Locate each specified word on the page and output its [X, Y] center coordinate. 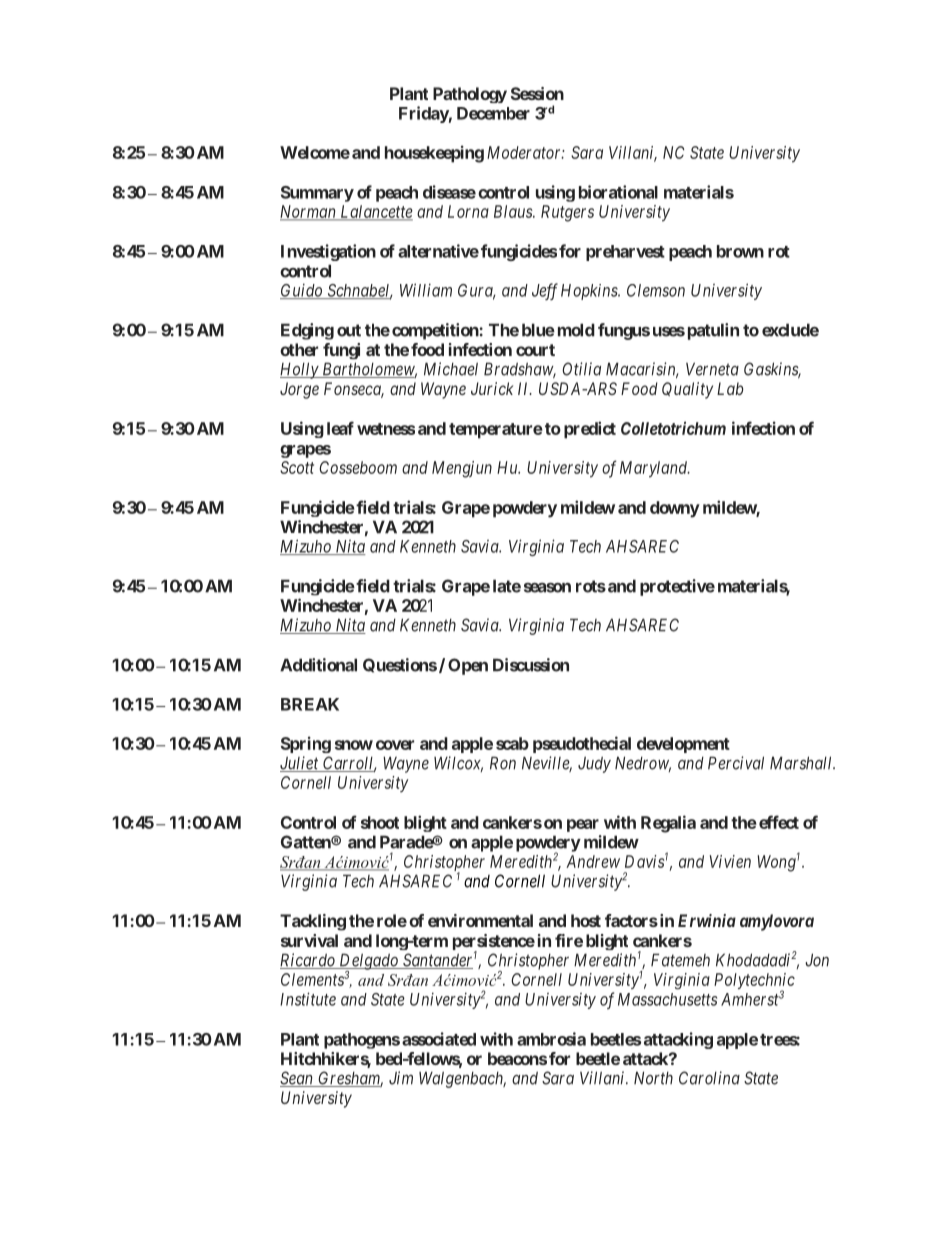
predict [590, 430]
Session [537, 93]
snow [354, 745]
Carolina [709, 1078]
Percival [736, 763]
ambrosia [551, 1039]
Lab [730, 388]
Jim [401, 1078]
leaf [340, 428]
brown [740, 251]
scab [512, 743]
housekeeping [434, 154]
